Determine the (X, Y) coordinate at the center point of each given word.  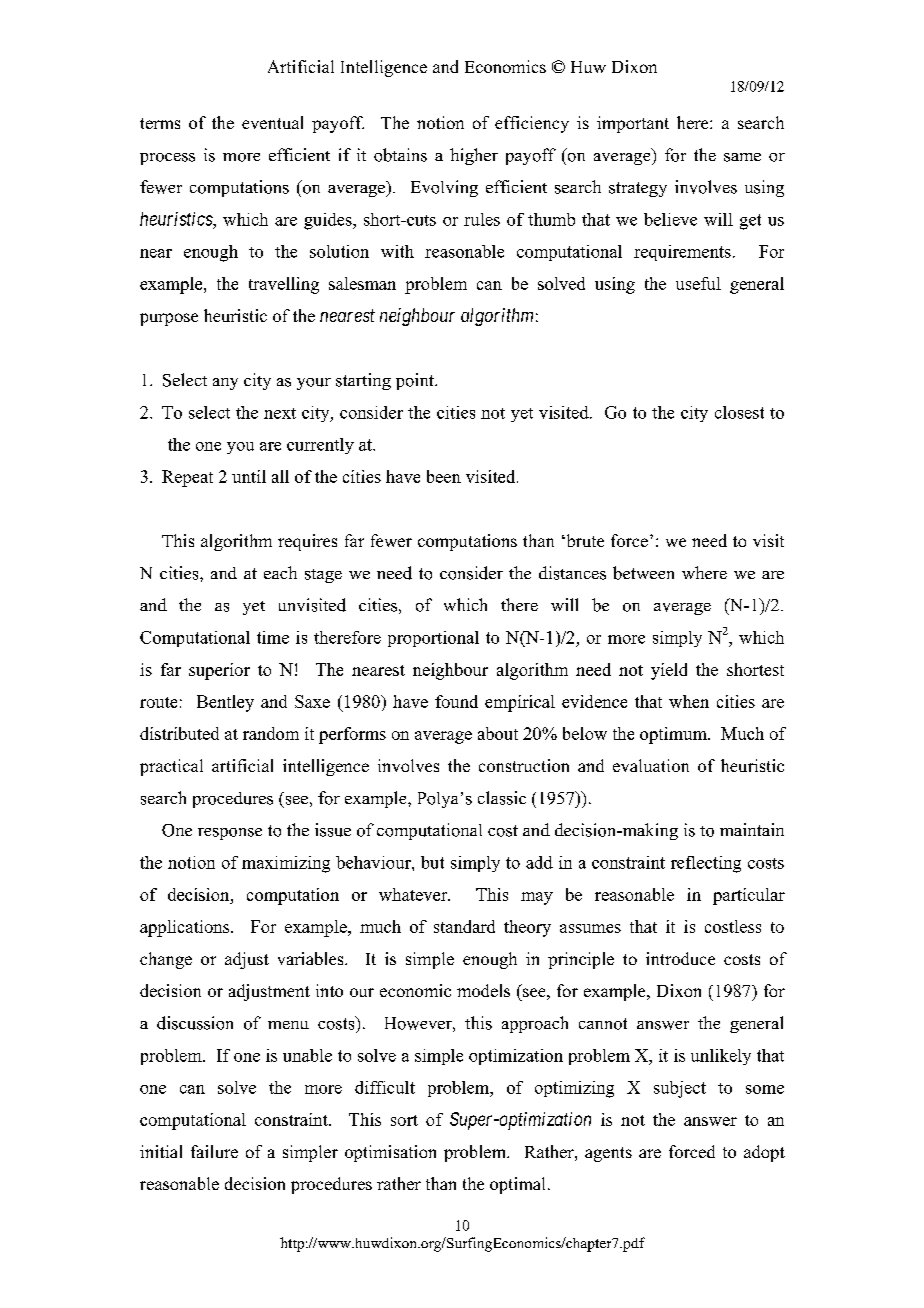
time (273, 637)
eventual (272, 122)
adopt (764, 1153)
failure (214, 1151)
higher (474, 156)
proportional (433, 639)
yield (669, 671)
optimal (517, 1185)
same (742, 157)
